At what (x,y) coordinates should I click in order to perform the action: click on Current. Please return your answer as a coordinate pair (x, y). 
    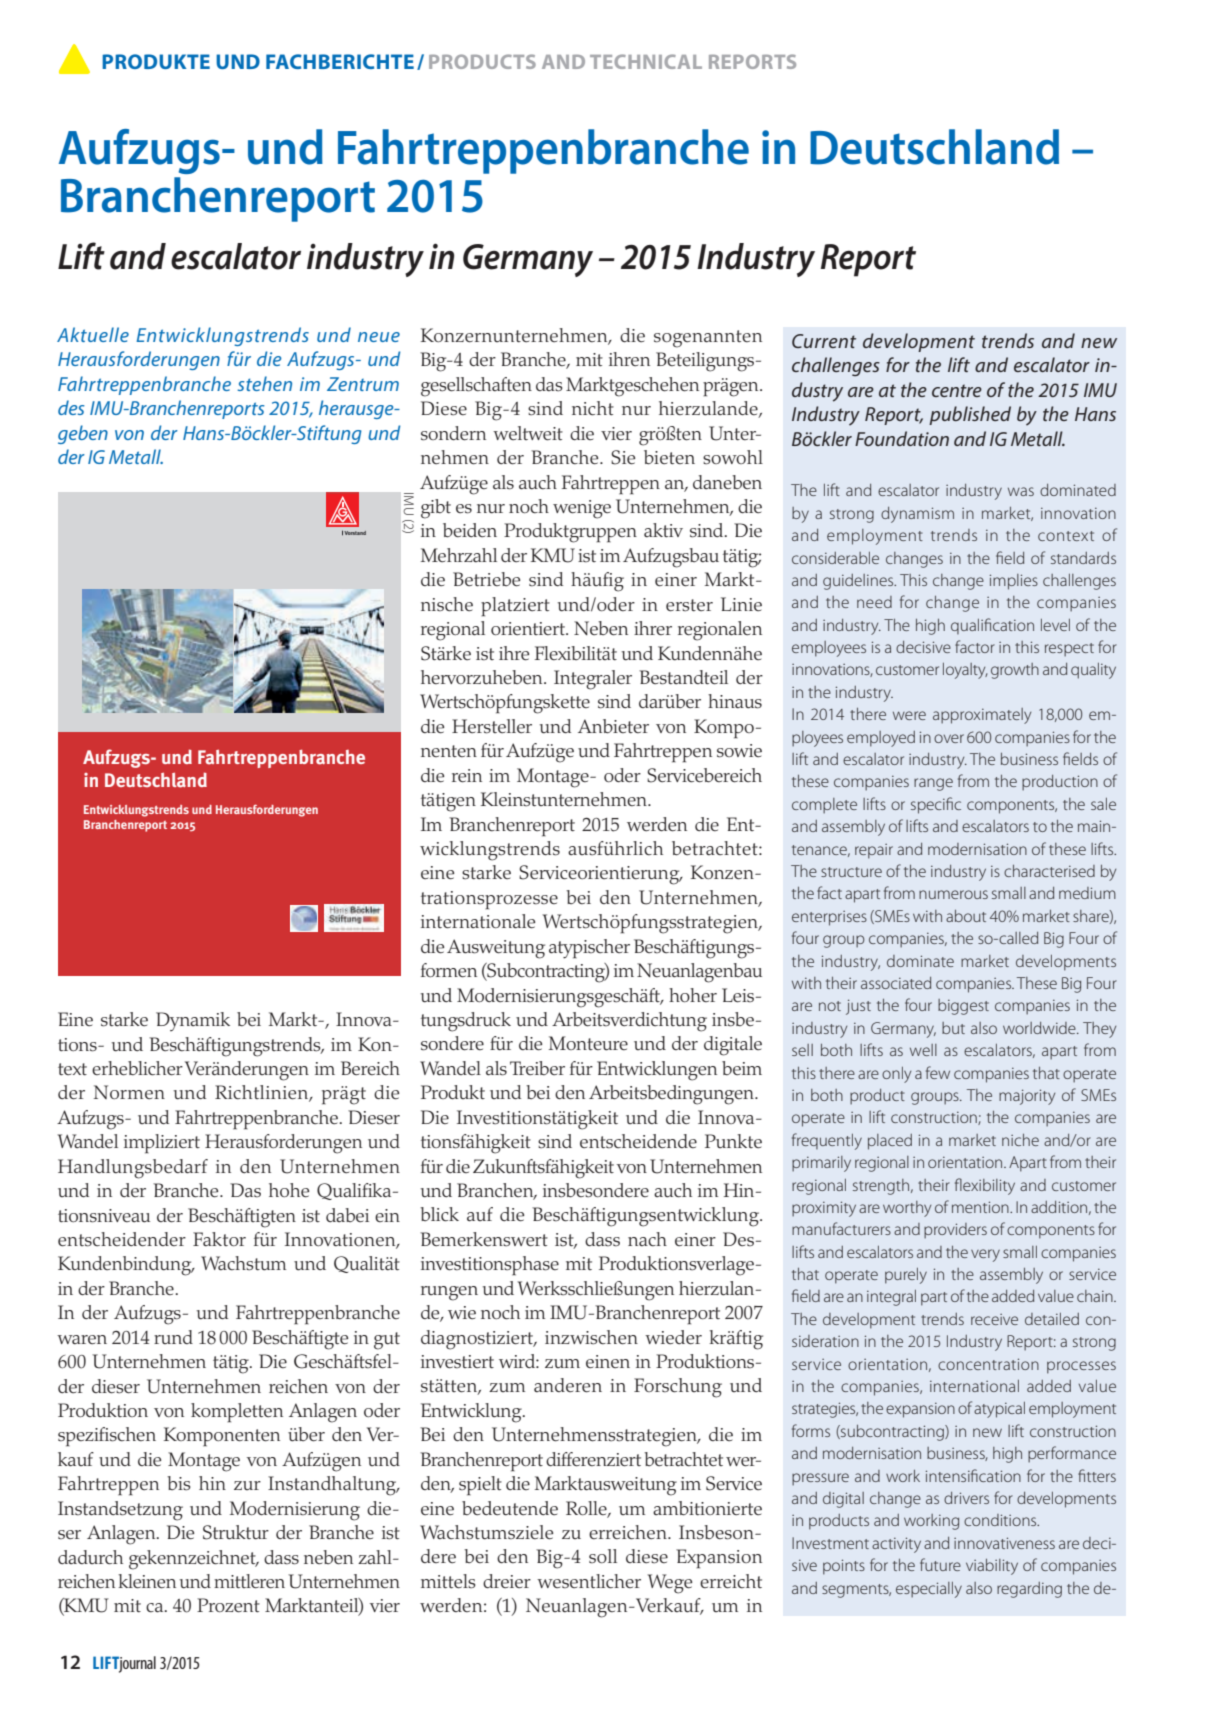
    Looking at the image, I should click on (824, 341).
